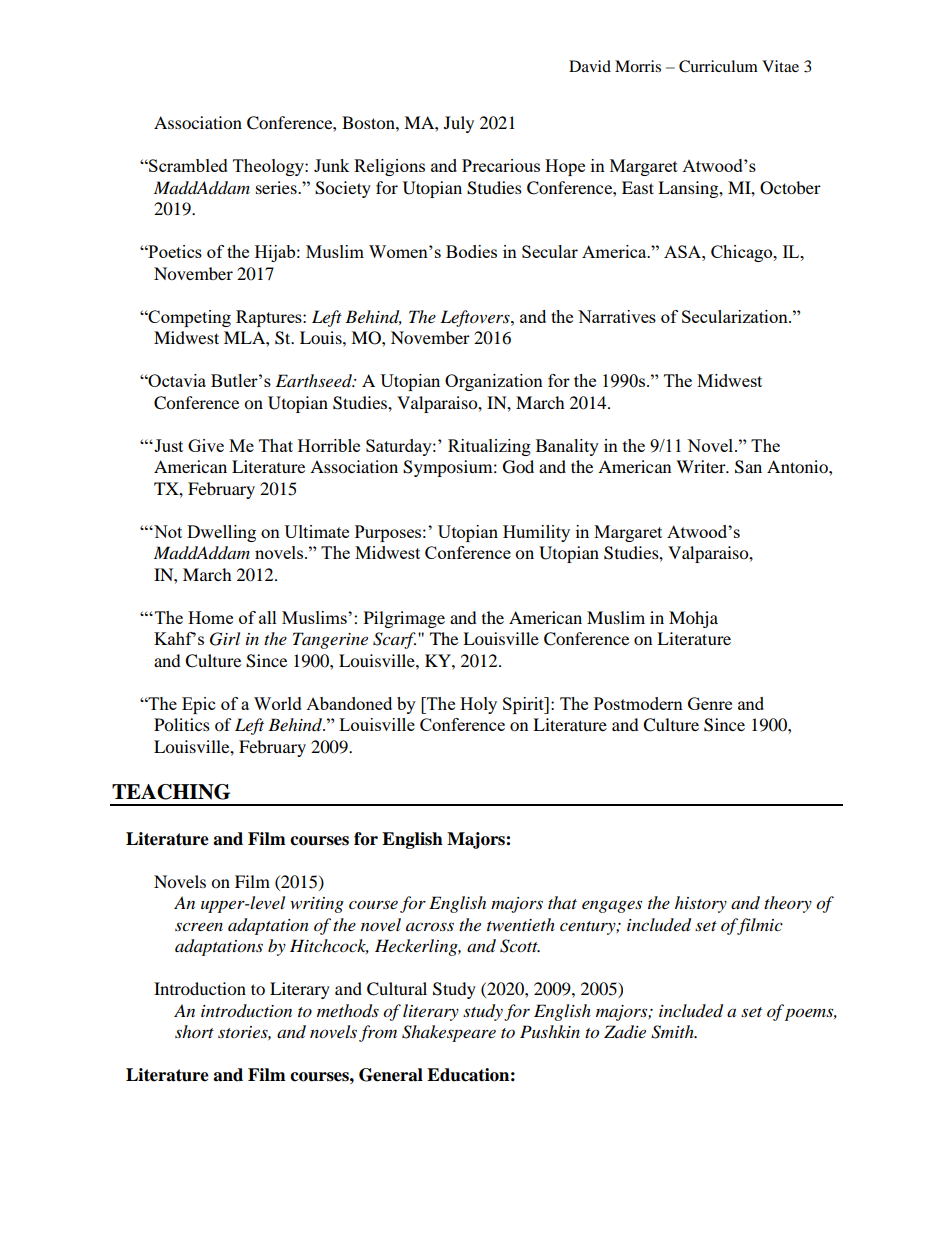 This screenshot has height=1233, width=952. Describe the element at coordinates (478, 705) in the screenshot. I see `Holy` at that location.
